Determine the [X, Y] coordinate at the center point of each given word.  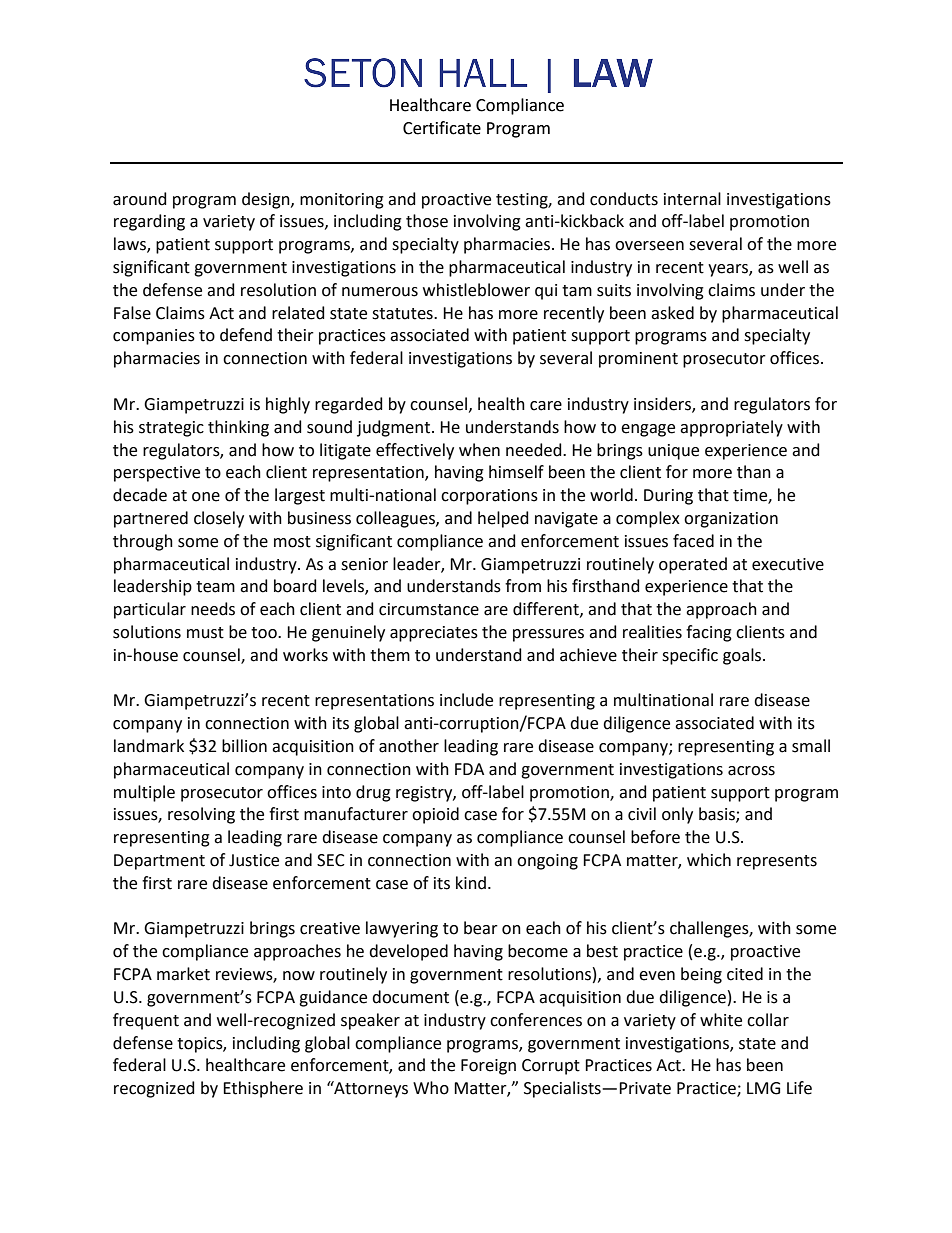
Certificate [442, 128]
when [479, 450]
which [709, 860]
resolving [201, 815]
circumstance [429, 609]
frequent [146, 1021]
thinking [238, 428]
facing [709, 633]
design [267, 200]
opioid [435, 815]
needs [213, 609]
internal [692, 199]
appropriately [731, 428]
